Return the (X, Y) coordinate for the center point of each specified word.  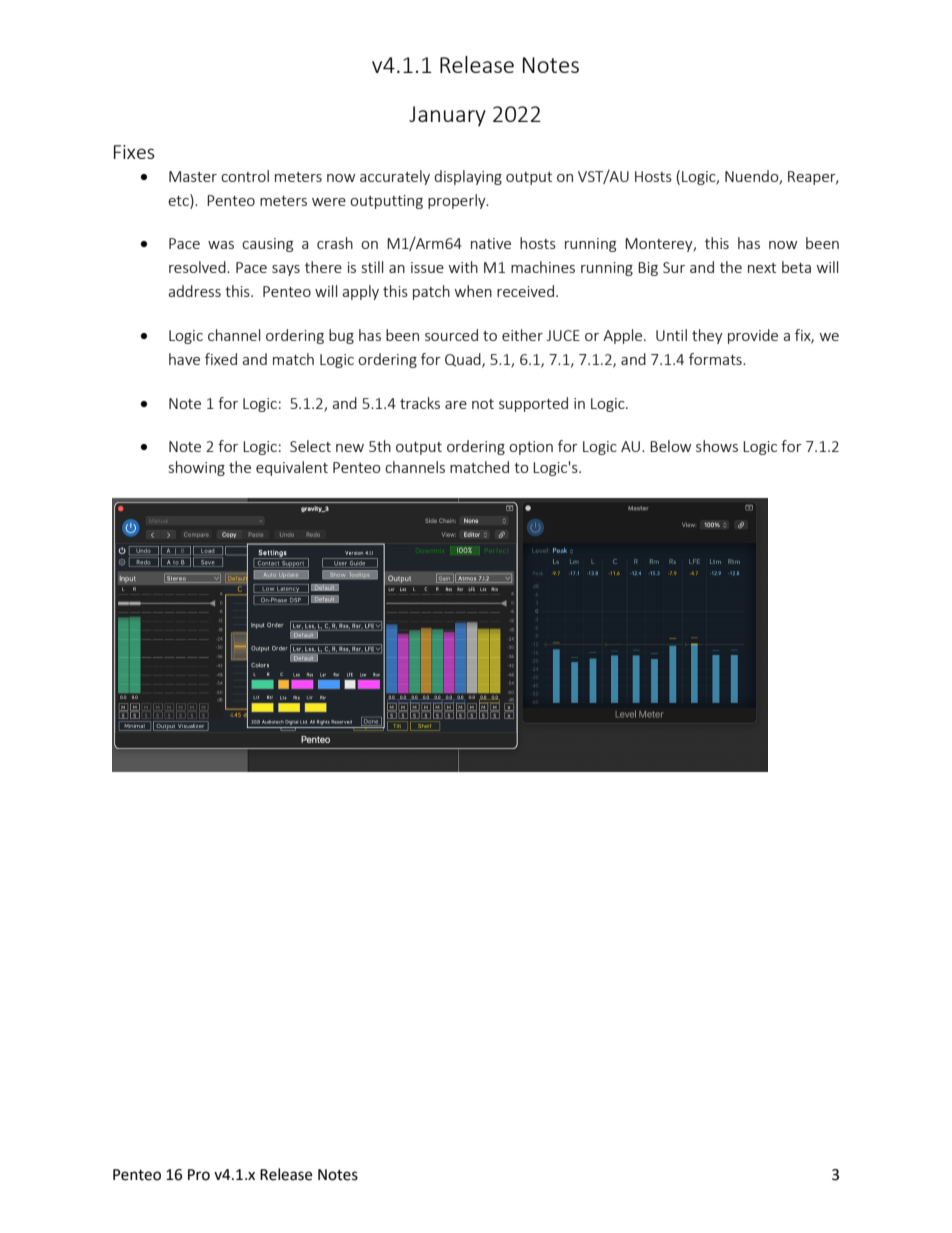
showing (197, 468)
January (447, 116)
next (762, 268)
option (531, 448)
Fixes (134, 152)
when (473, 291)
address (194, 291)
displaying (468, 177)
